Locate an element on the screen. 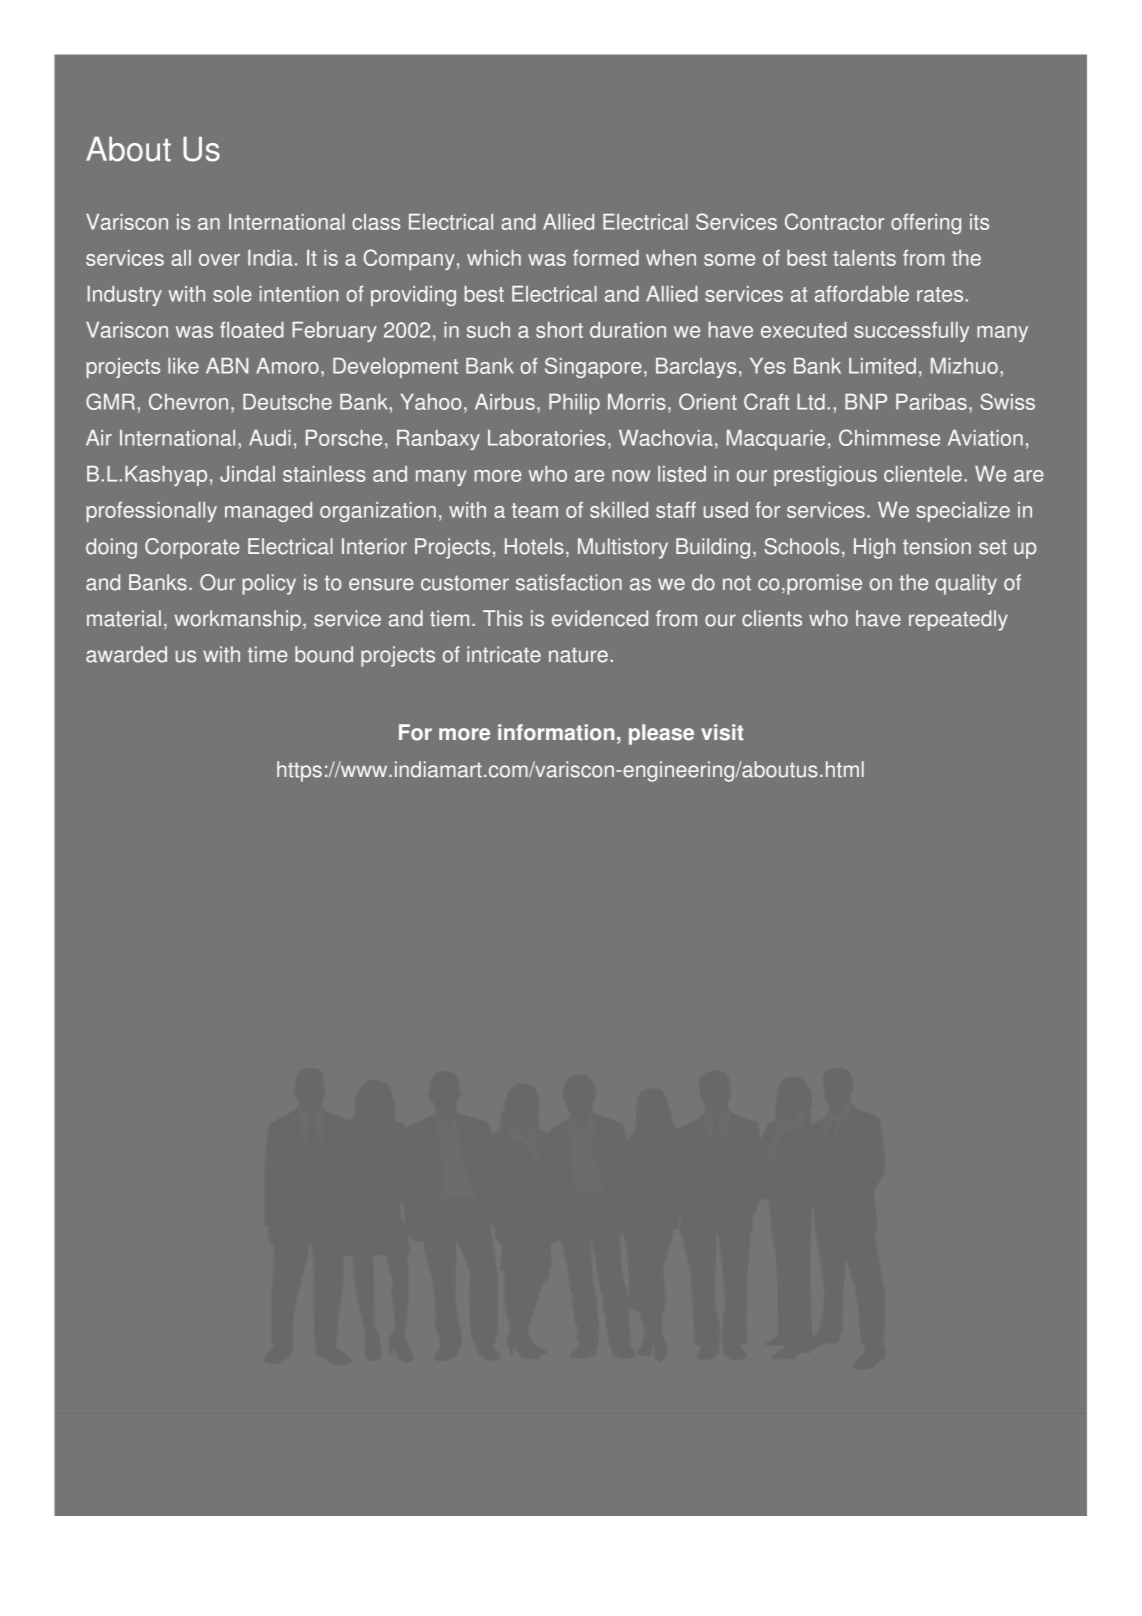 This screenshot has height=1616, width=1142. offering is located at coordinates (926, 224).
